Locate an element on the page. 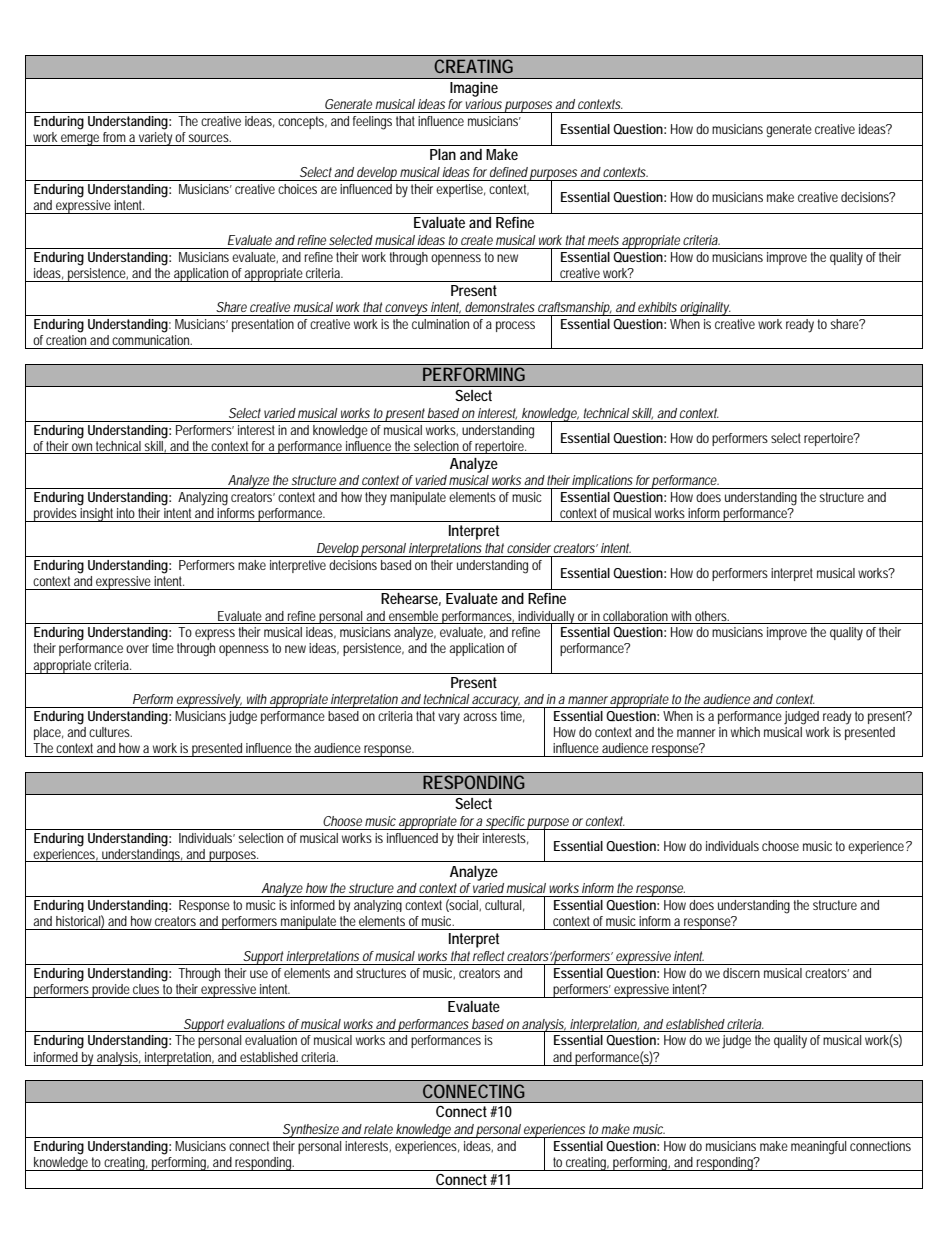 This document has width=952, height=1233. from is located at coordinates (114, 137).
